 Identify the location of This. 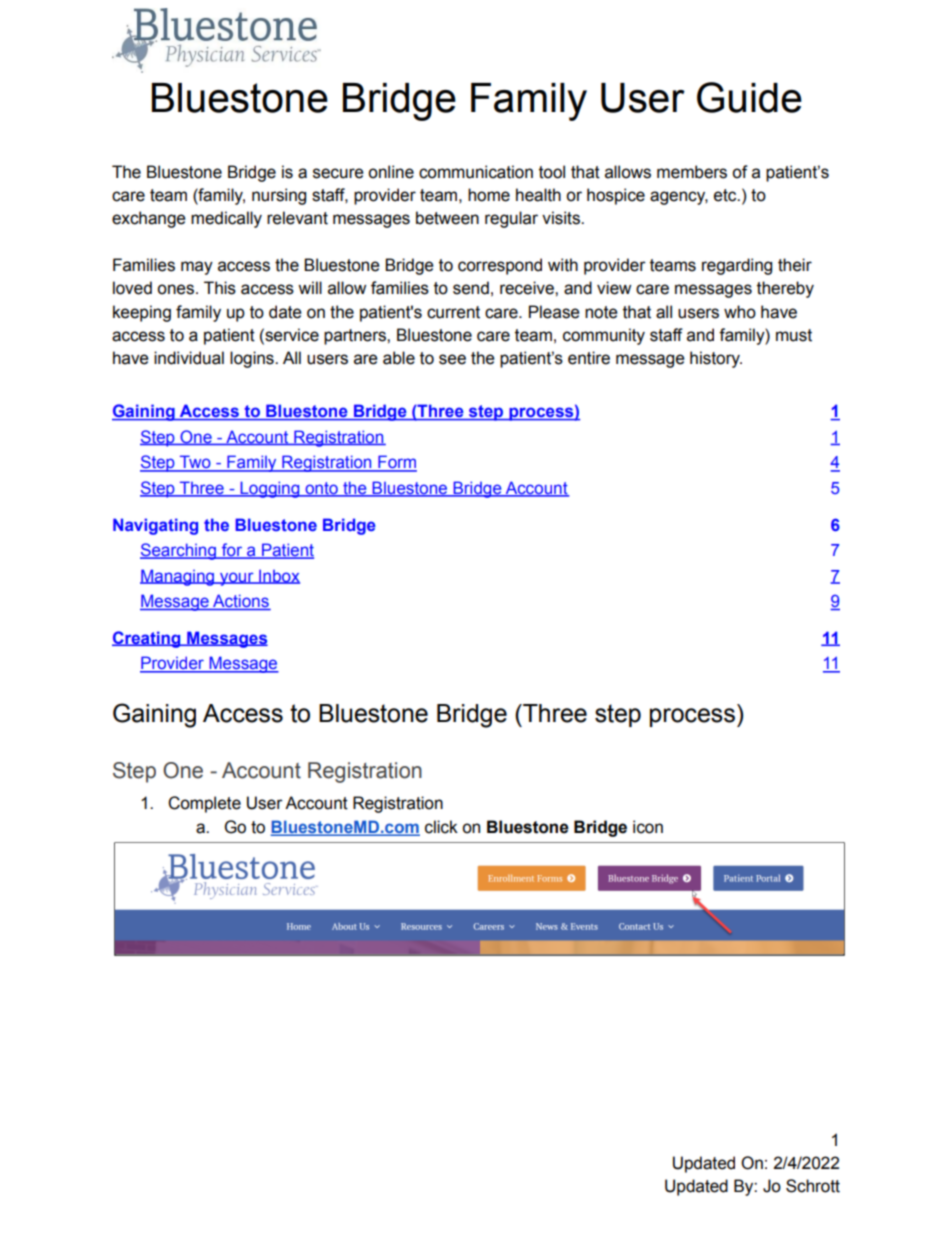
(220, 288).
